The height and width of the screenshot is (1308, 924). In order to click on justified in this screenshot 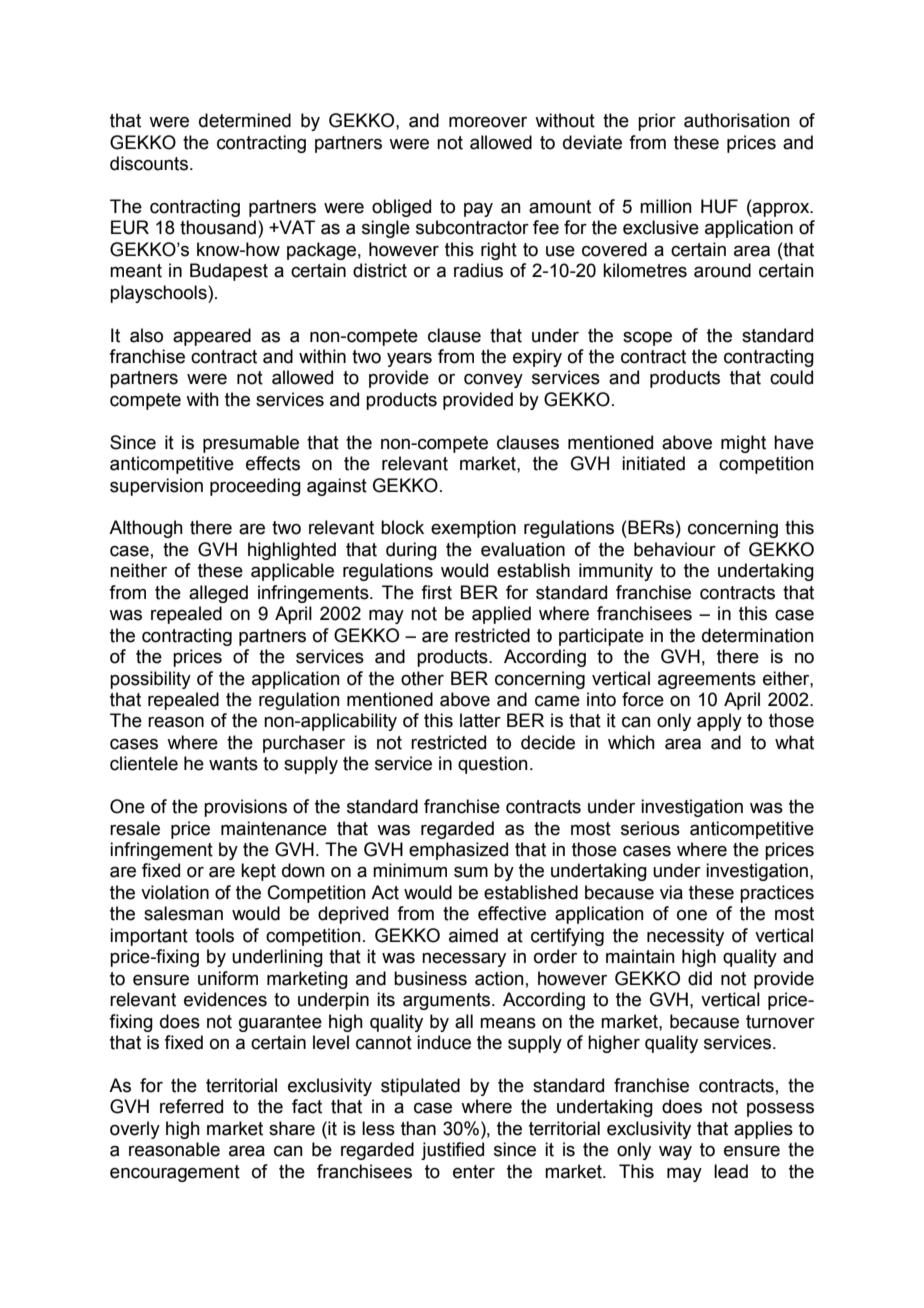, I will do `click(452, 1151)`.
